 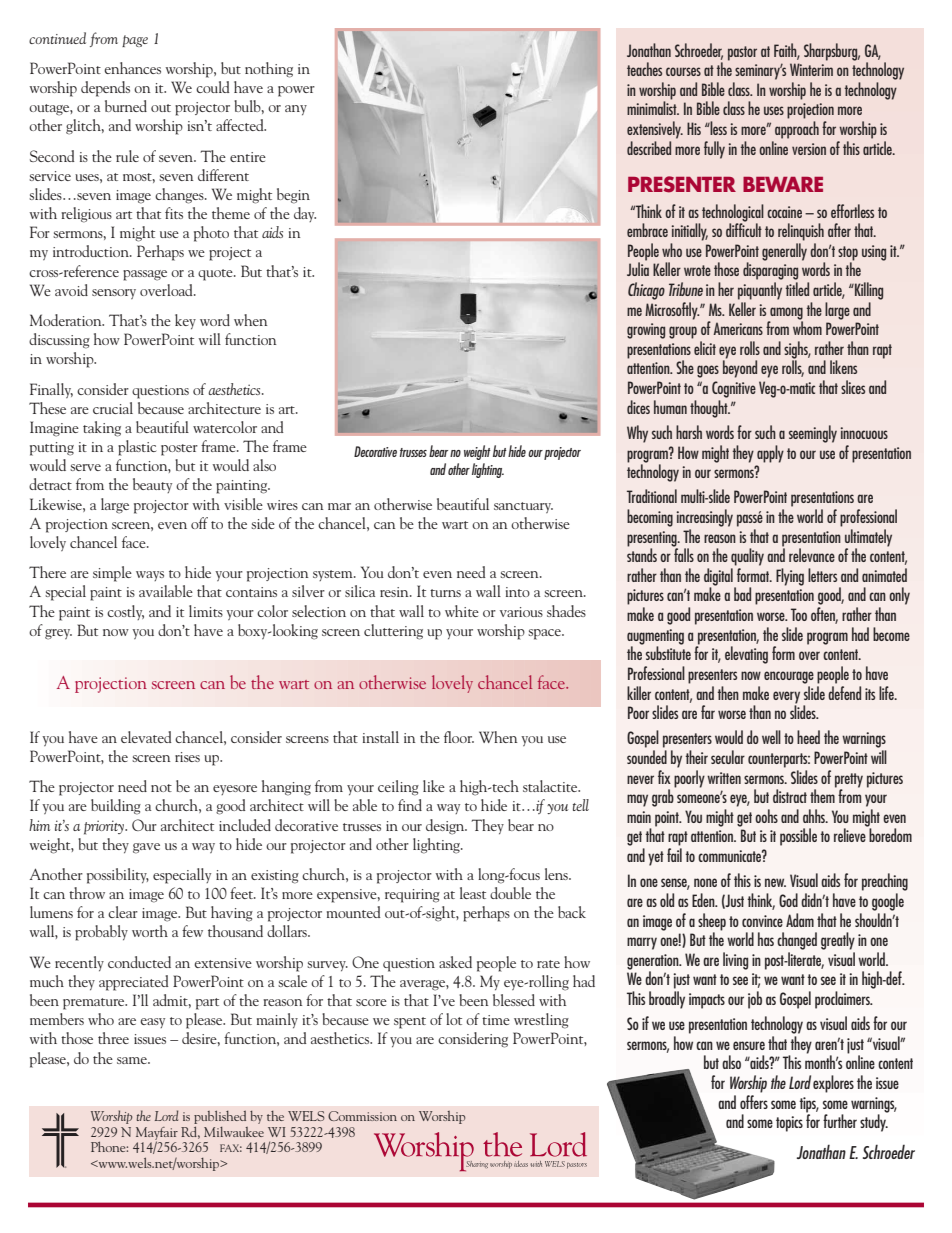 What do you see at coordinates (446, 827) in the document?
I see `design` at bounding box center [446, 827].
